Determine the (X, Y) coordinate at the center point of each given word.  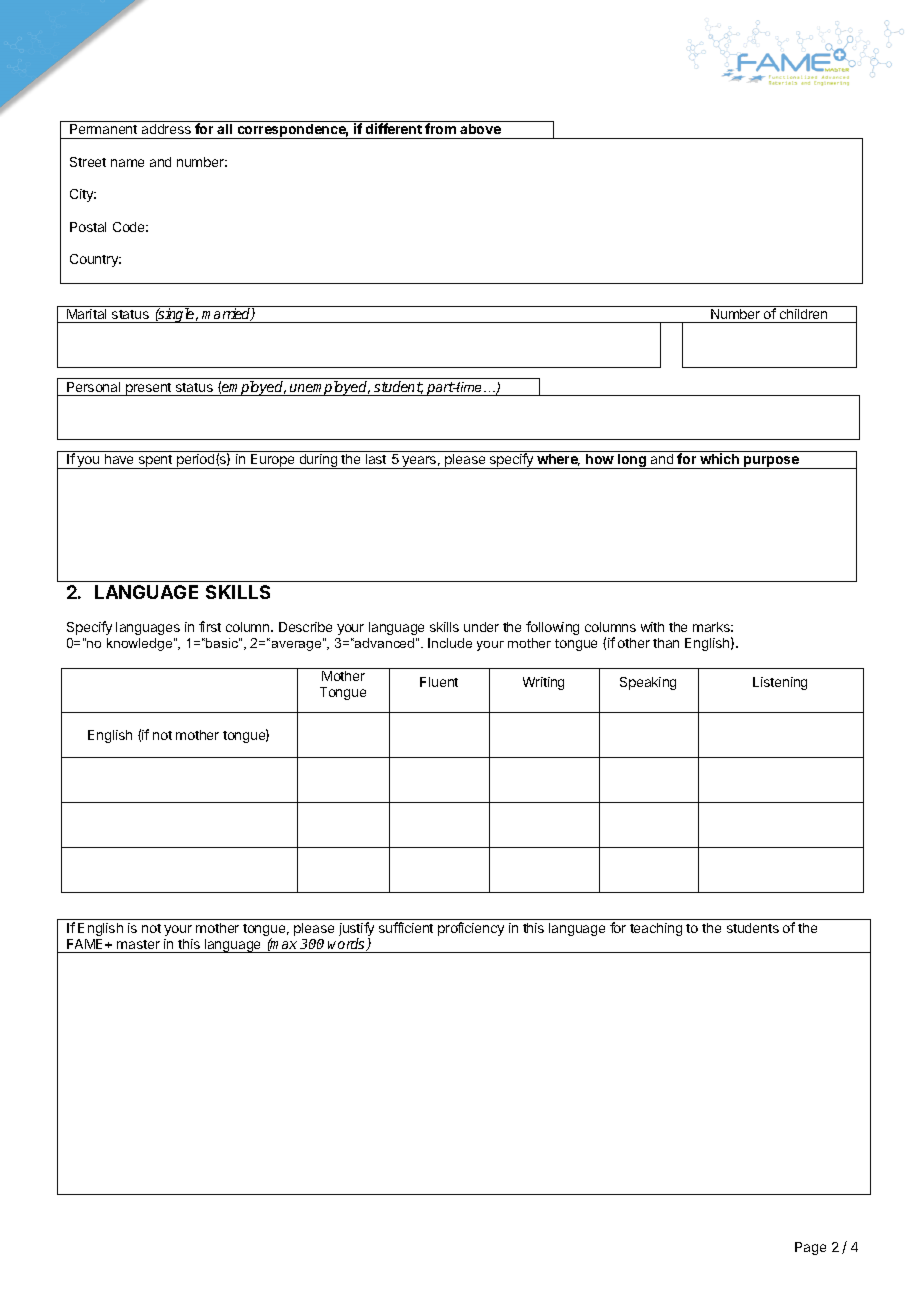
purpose (771, 462)
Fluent (439, 682)
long (632, 461)
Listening (780, 683)
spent (155, 462)
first (210, 626)
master (138, 944)
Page (810, 1248)
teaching (656, 929)
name (127, 163)
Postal (88, 227)
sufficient (406, 927)
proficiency (471, 929)
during (318, 461)
